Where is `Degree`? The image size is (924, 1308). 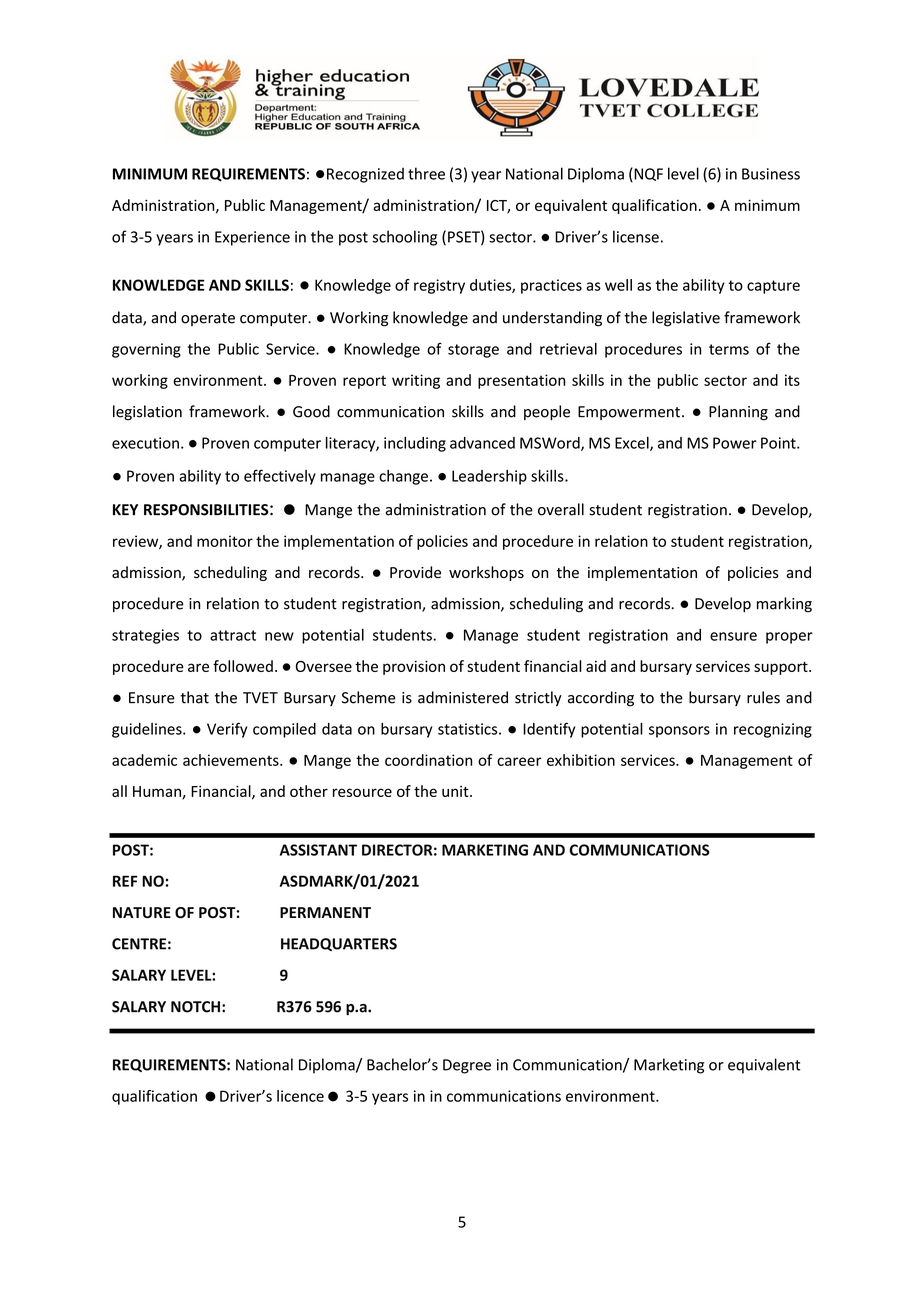
Degree is located at coordinates (467, 1066).
